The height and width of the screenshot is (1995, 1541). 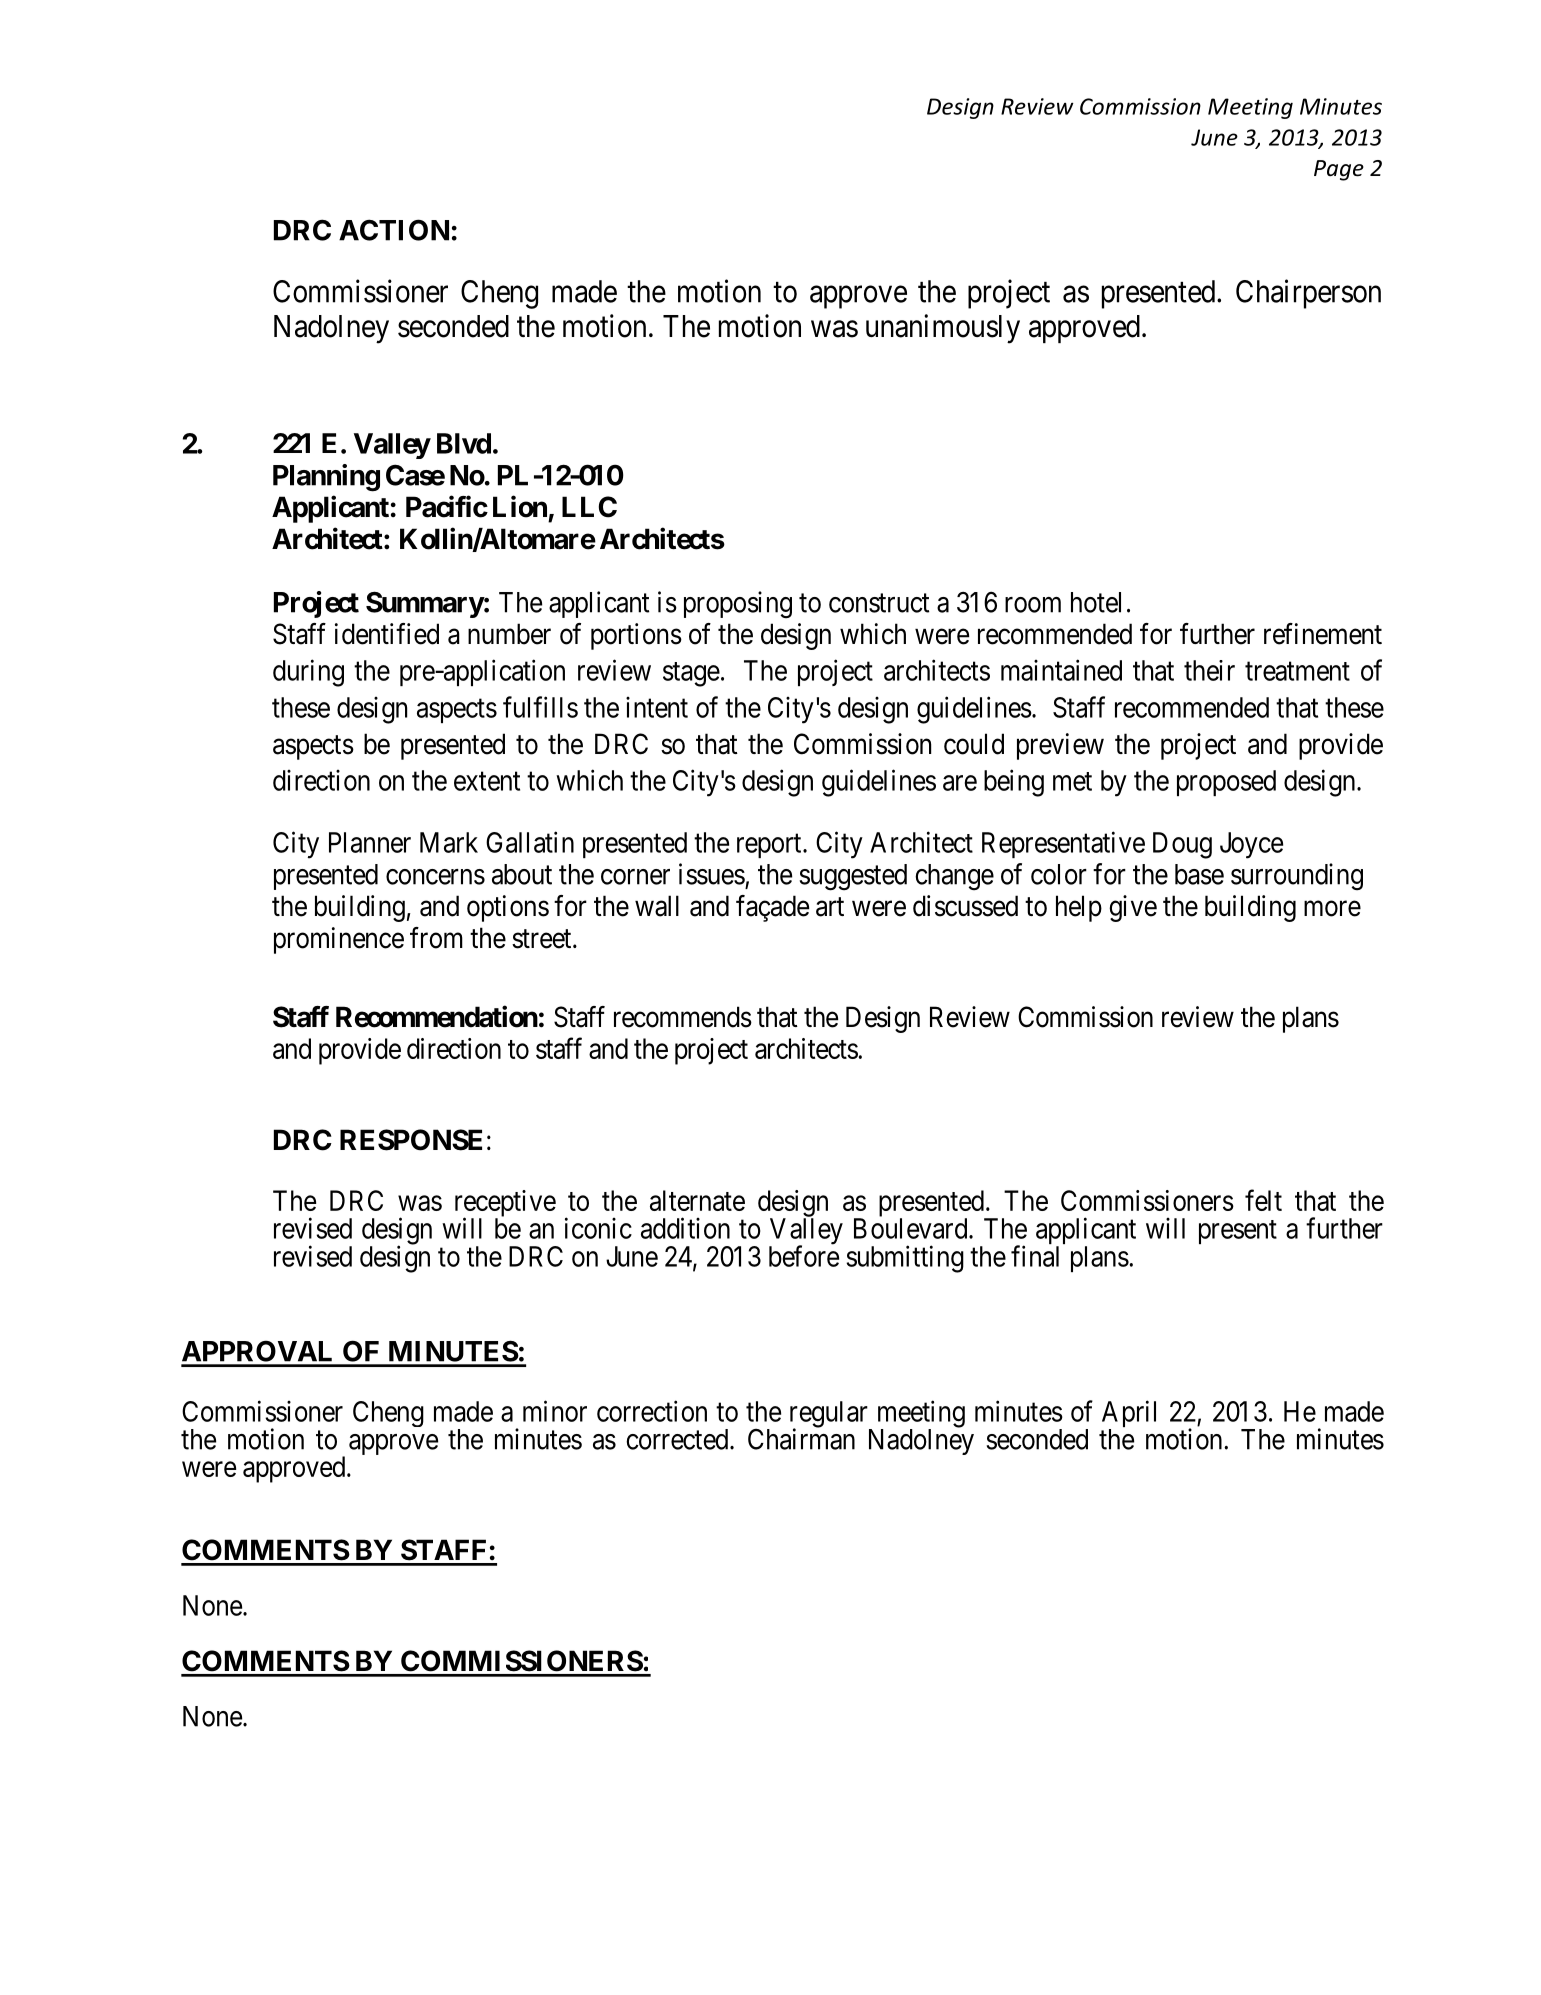 I want to click on minor, so click(x=555, y=1411).
